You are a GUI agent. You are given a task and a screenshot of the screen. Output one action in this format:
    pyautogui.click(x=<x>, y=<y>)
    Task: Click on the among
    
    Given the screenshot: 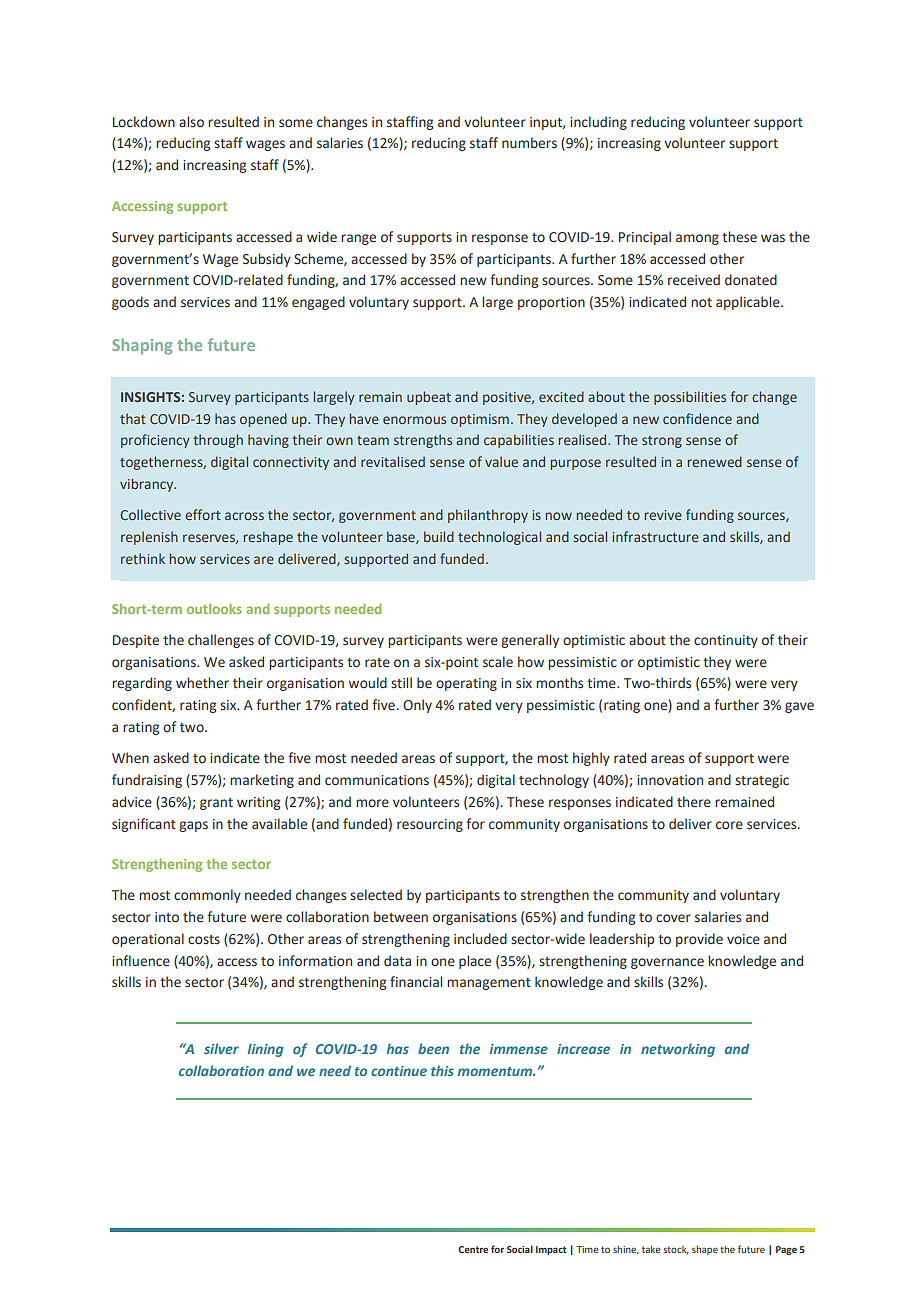 What is the action you would take?
    pyautogui.click(x=697, y=239)
